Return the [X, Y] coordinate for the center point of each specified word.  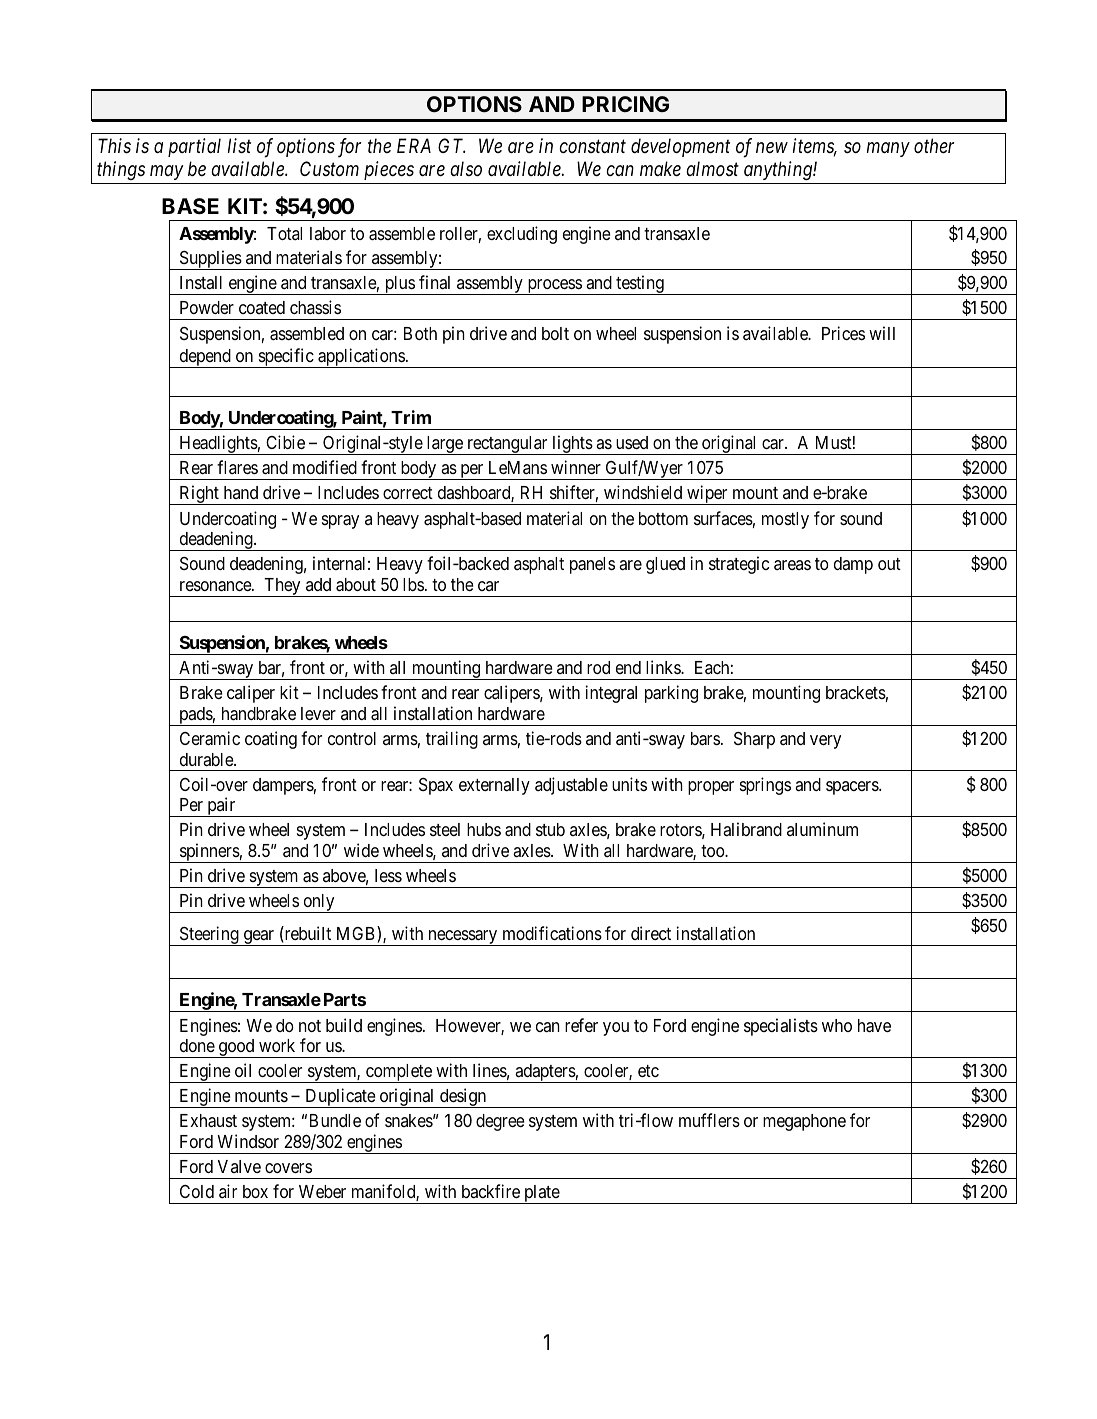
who [837, 1025]
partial [194, 147]
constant [592, 147]
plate [541, 1194]
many [888, 150]
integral [611, 694]
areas [792, 565]
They [282, 587]
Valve [239, 1166]
